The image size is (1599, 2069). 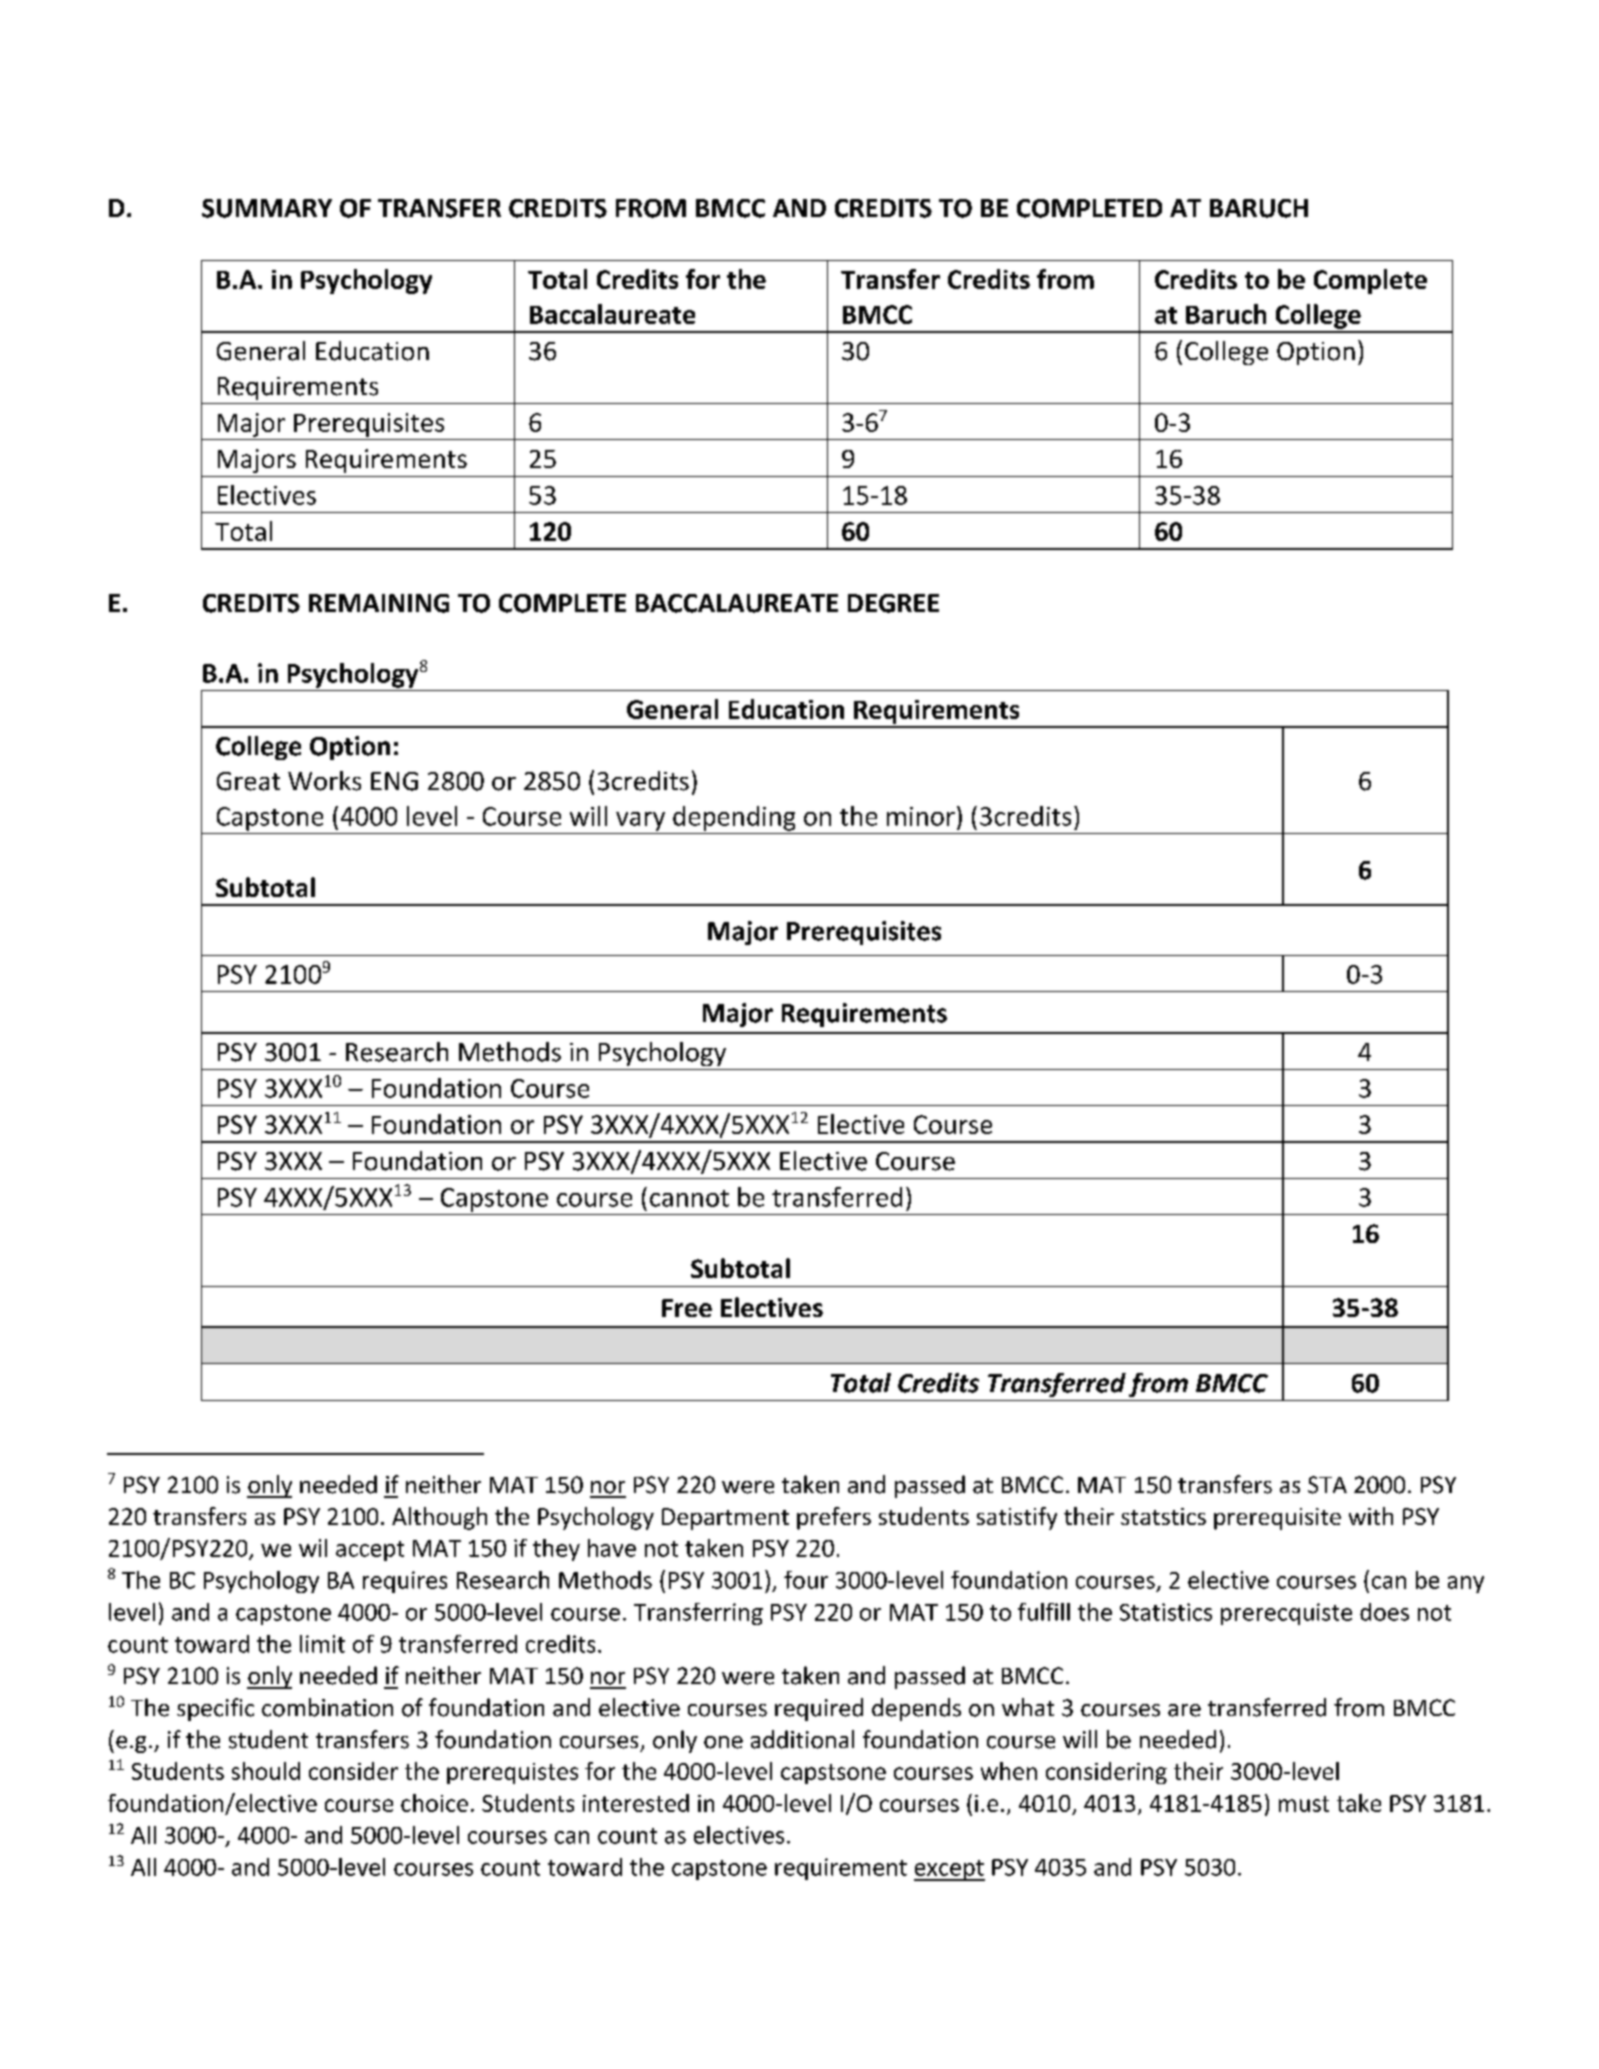 I want to click on depending, so click(x=734, y=818).
